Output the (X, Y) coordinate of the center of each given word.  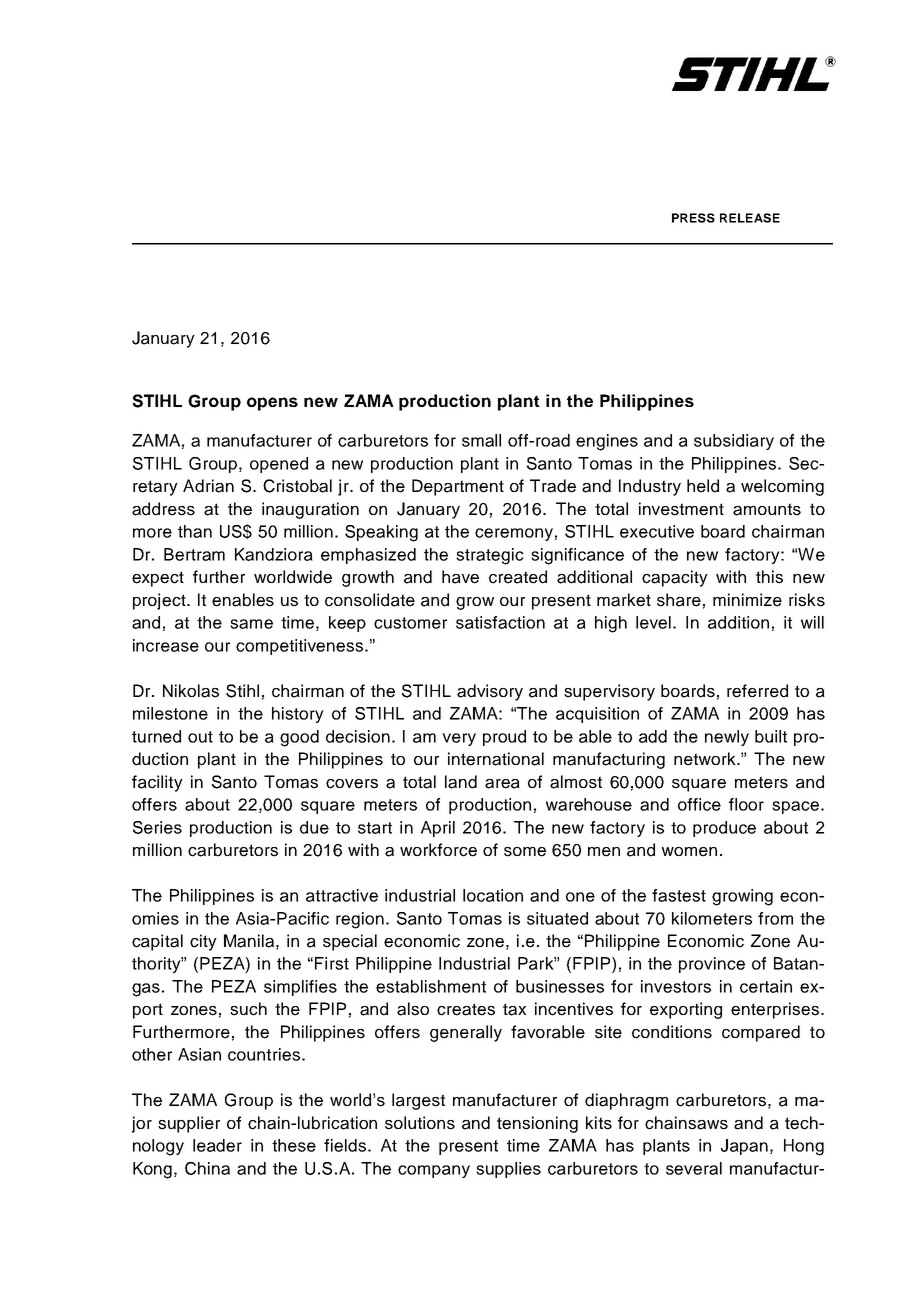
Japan (744, 1147)
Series (157, 827)
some (525, 852)
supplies (508, 1170)
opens (272, 404)
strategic (490, 556)
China (207, 1168)
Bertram (194, 554)
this (769, 577)
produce (724, 829)
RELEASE (750, 218)
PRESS (693, 218)
